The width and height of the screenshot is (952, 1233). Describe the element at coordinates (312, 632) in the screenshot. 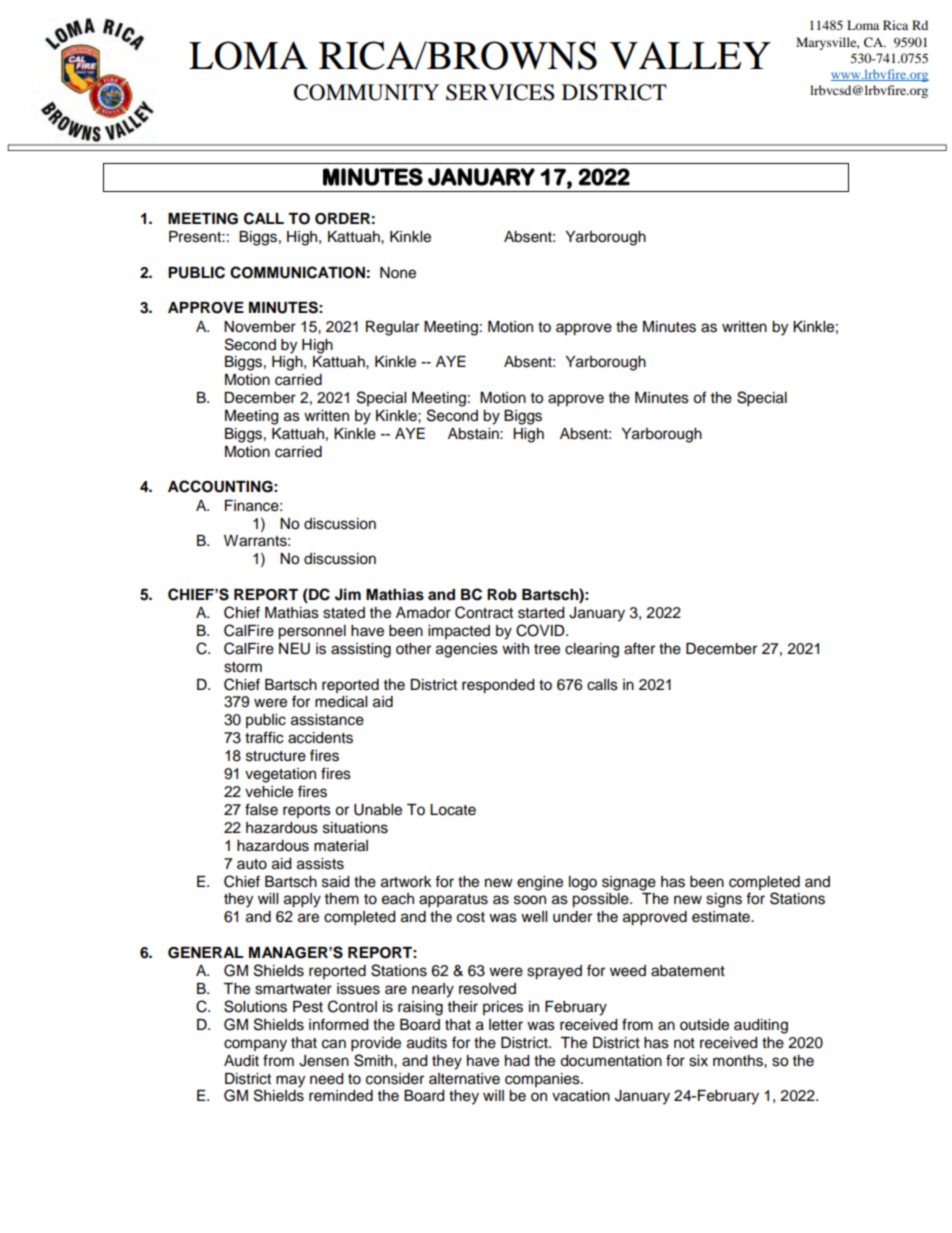

I see `personnel` at that location.
